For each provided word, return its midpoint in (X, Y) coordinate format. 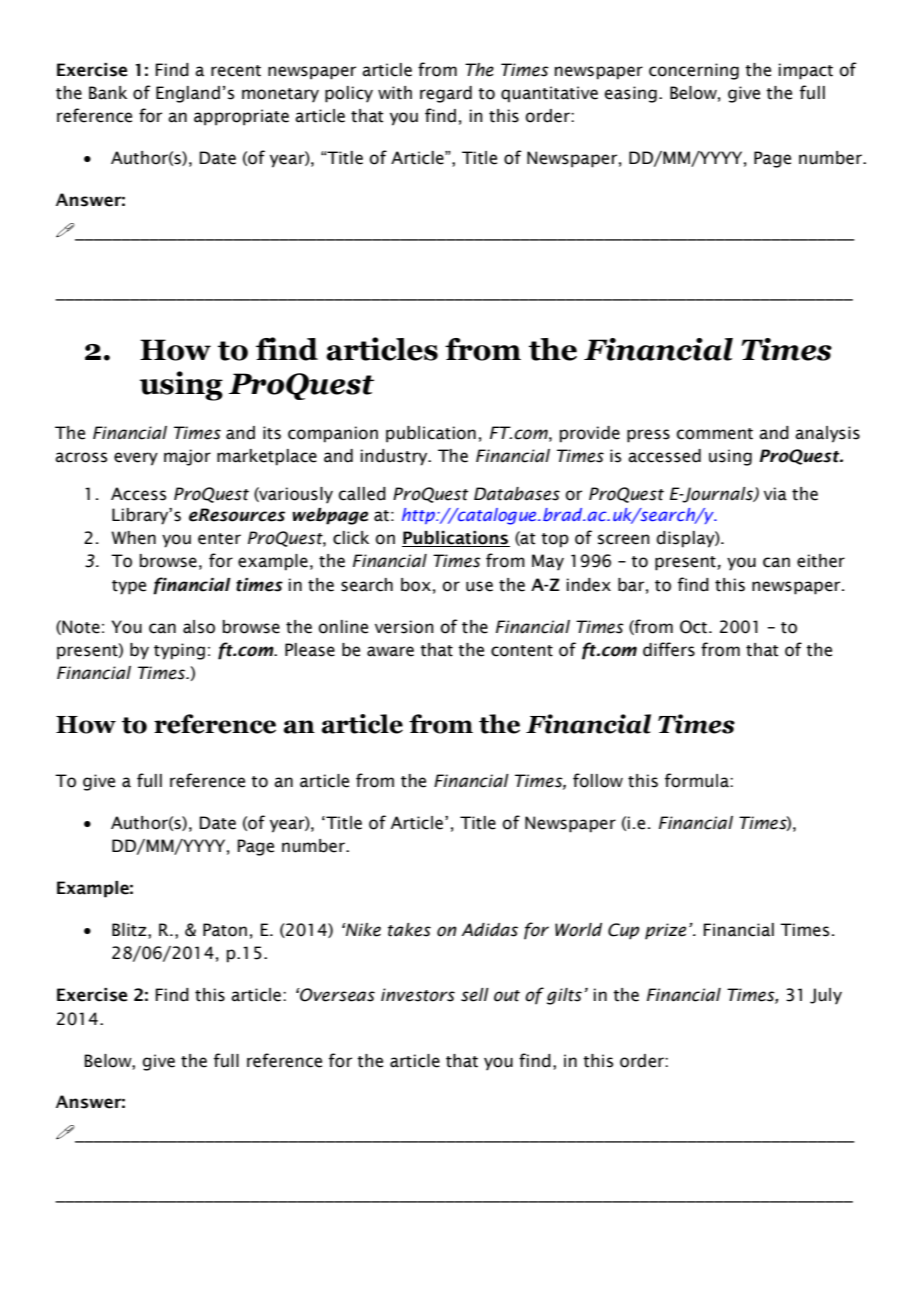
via (775, 494)
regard (446, 94)
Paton (225, 930)
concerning (694, 71)
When (133, 538)
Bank (108, 93)
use (479, 586)
